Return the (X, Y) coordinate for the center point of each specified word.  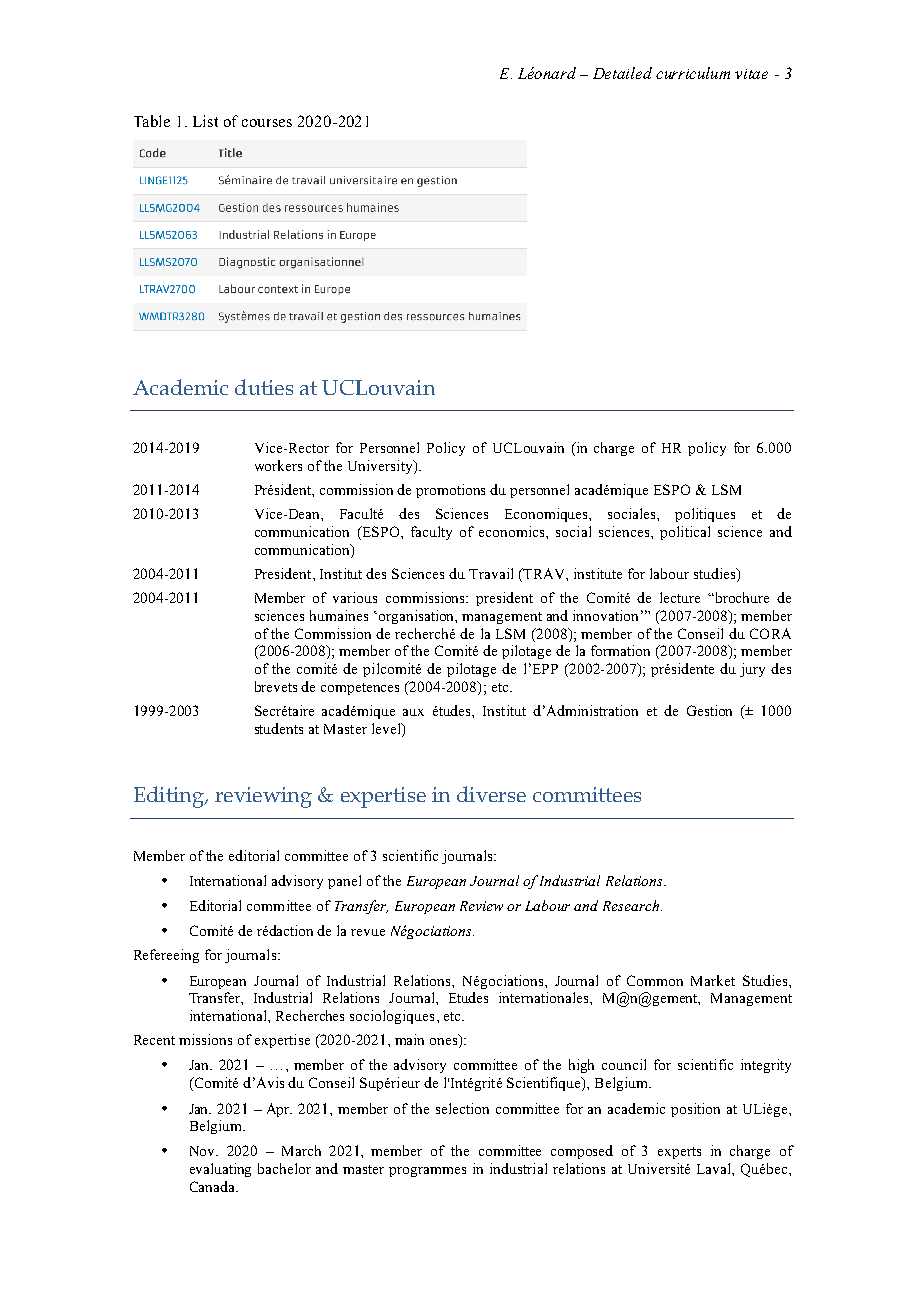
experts (679, 1153)
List (205, 121)
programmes (427, 1172)
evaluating (220, 1170)
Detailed (622, 73)
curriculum (693, 73)
